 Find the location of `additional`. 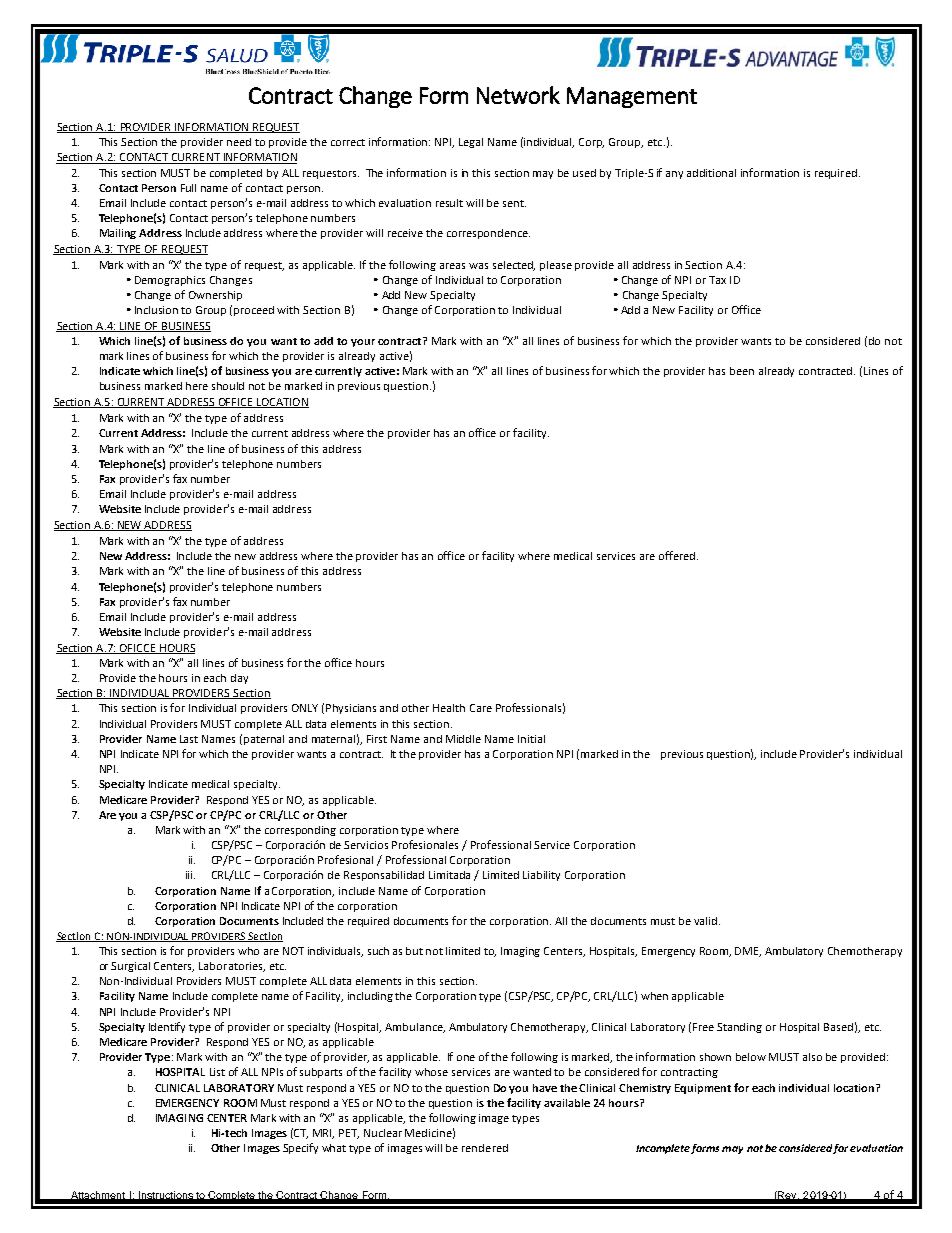

additional is located at coordinates (711, 173).
